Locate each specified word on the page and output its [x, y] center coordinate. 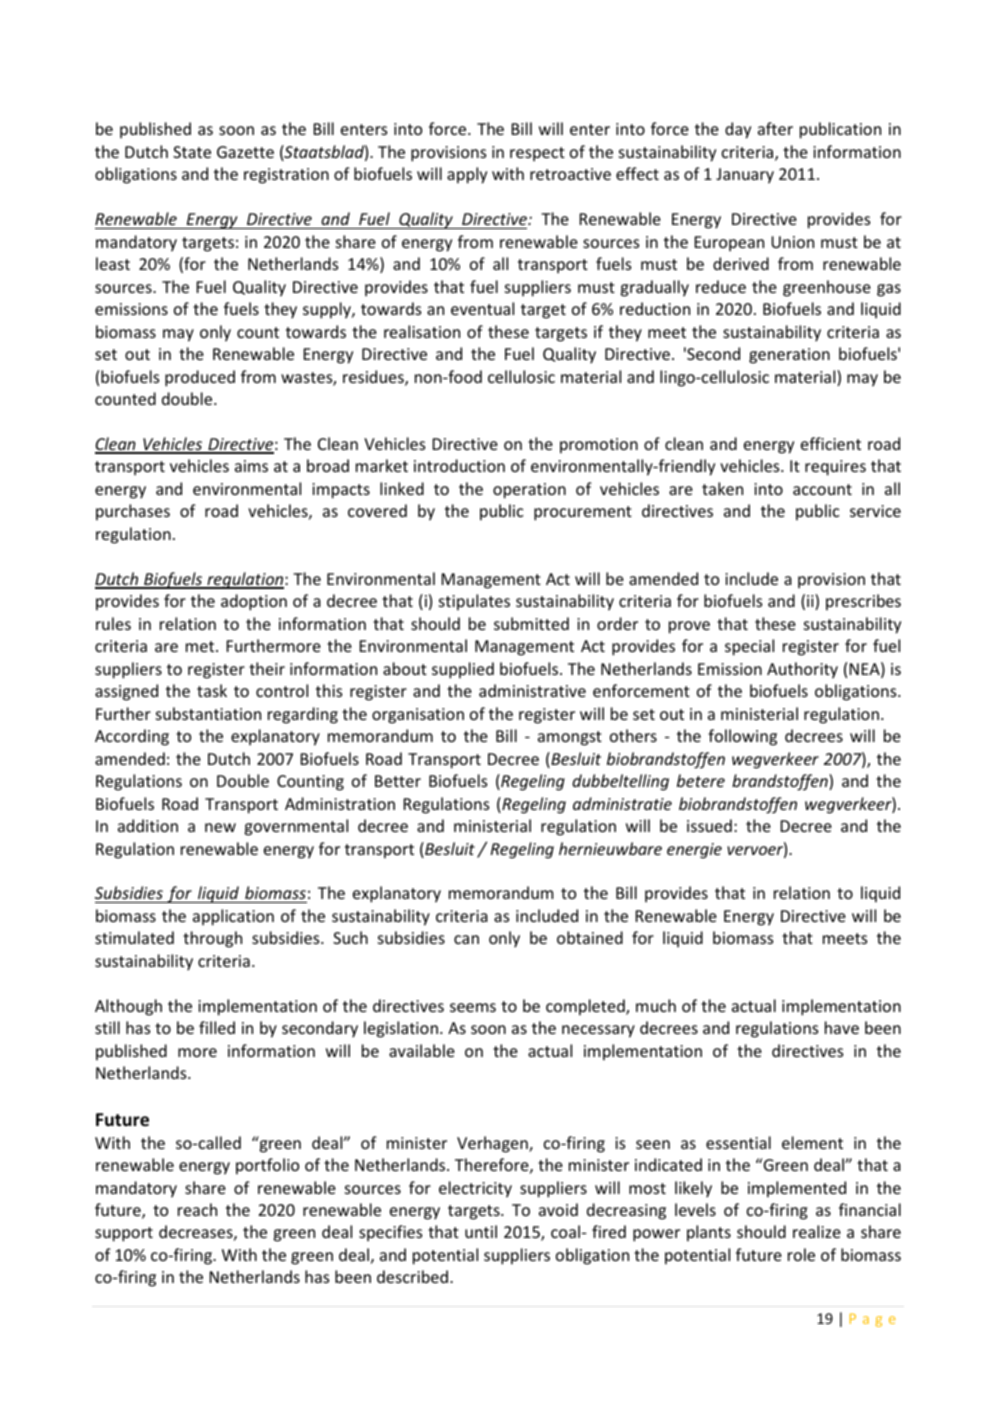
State [192, 152]
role [801, 1254]
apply [467, 175]
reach [197, 1209]
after [775, 128]
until [481, 1231]
